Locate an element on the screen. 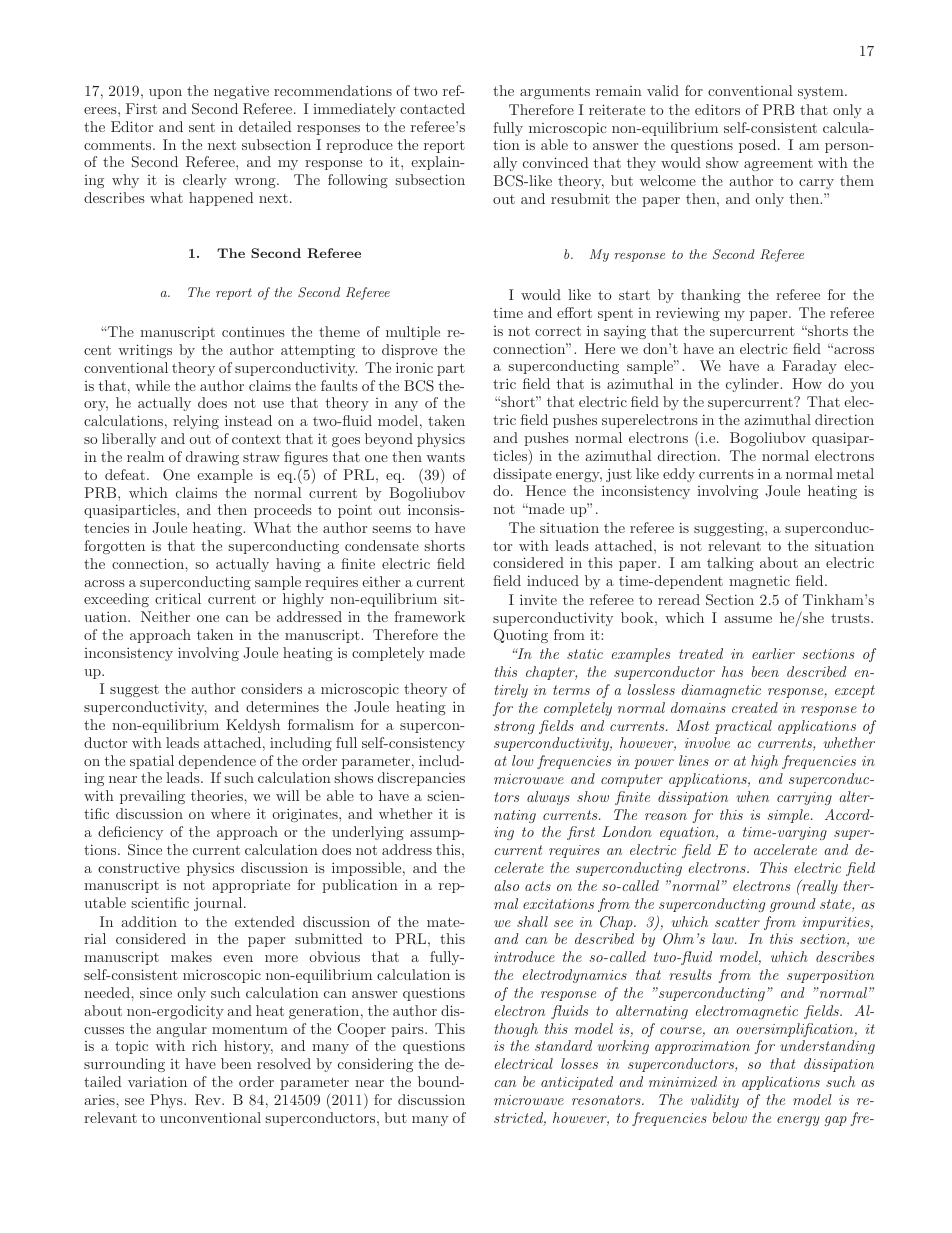  critical is located at coordinates (178, 598).
